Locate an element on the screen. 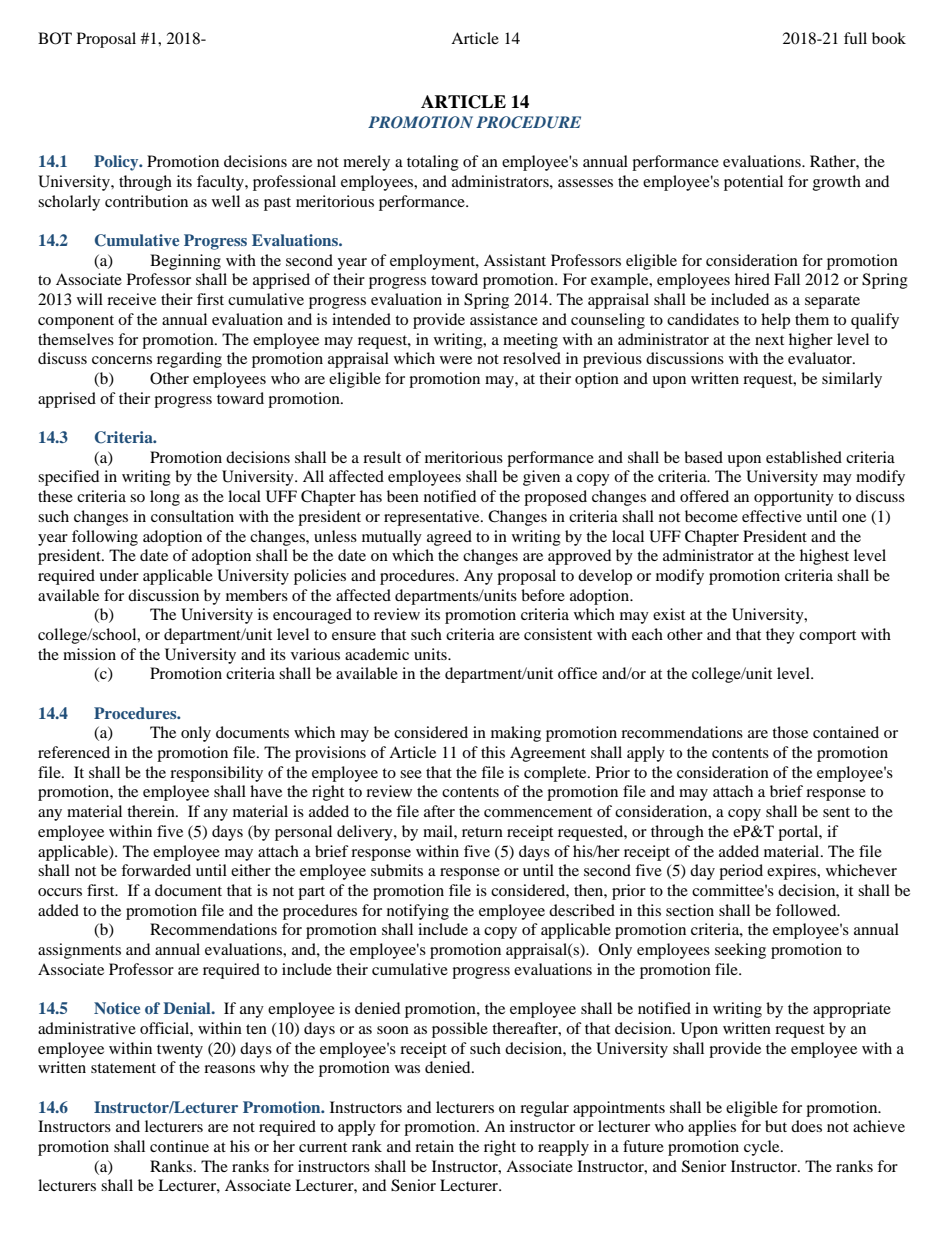  totaling is located at coordinates (433, 163).
